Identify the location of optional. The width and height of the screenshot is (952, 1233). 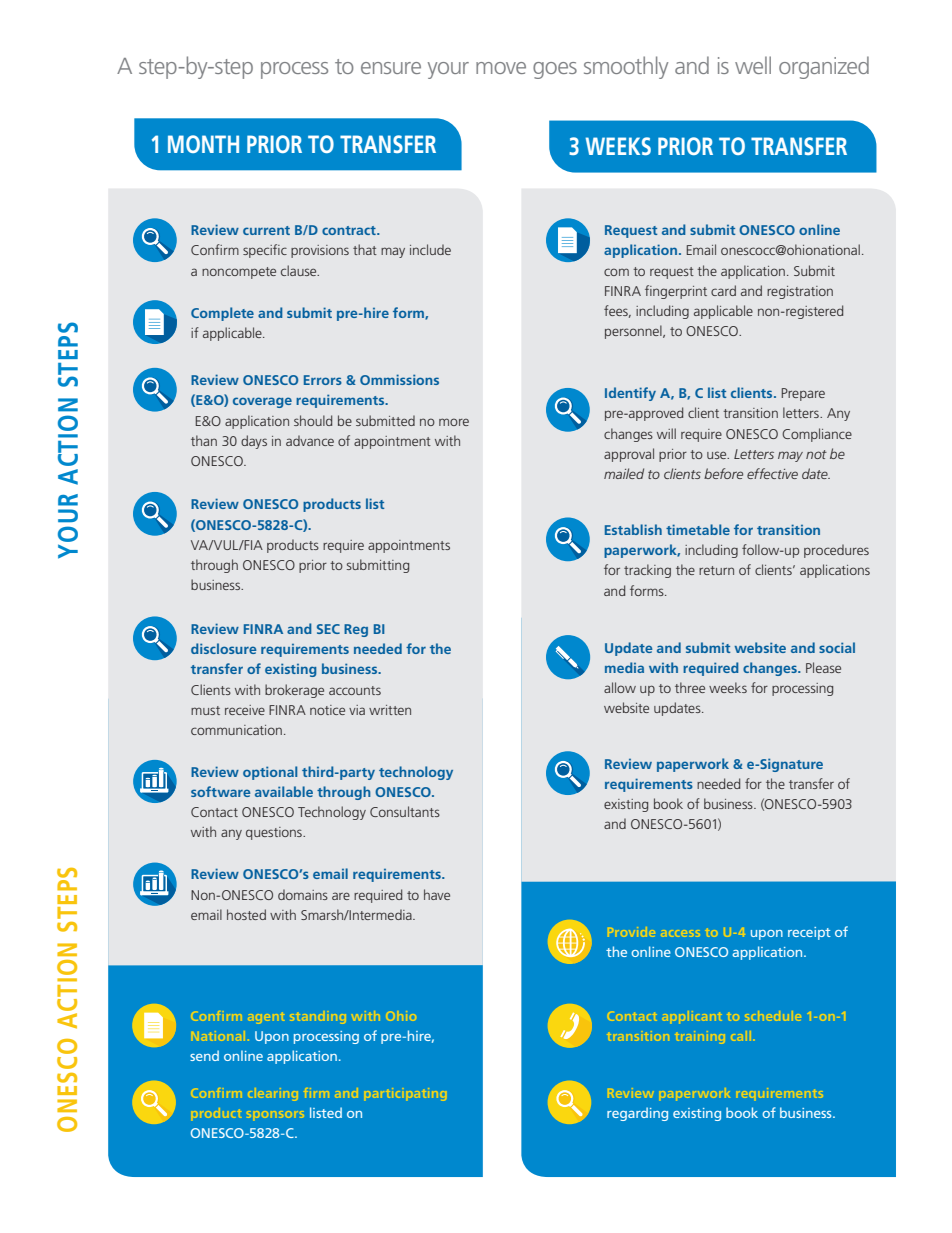
(270, 773).
